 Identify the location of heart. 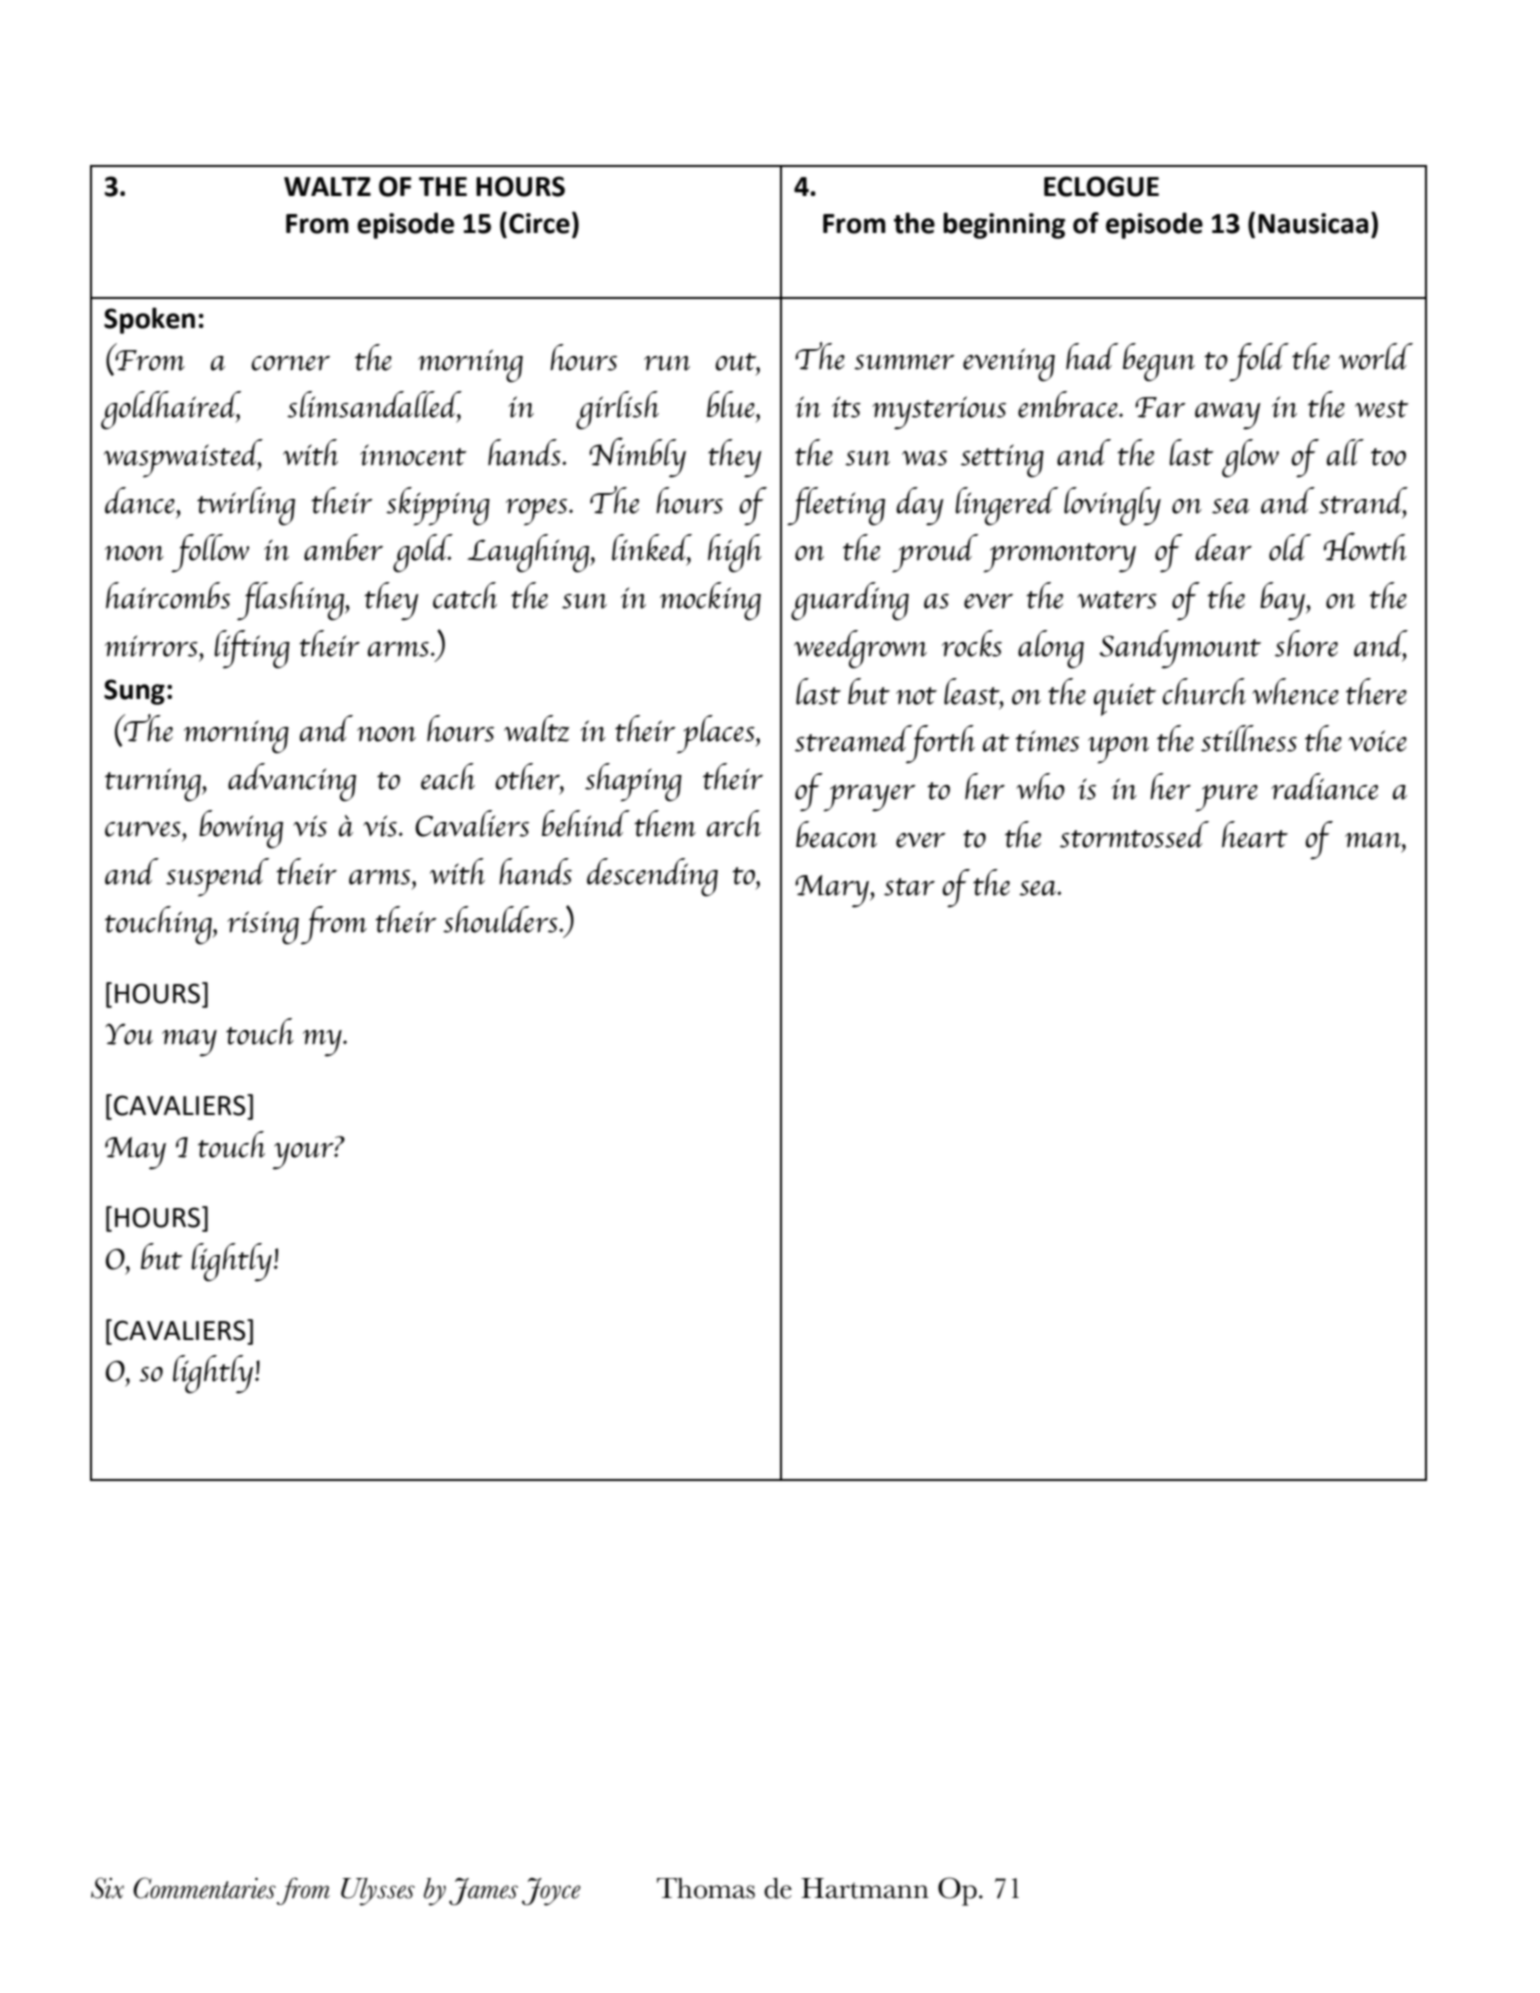
(1255, 834).
